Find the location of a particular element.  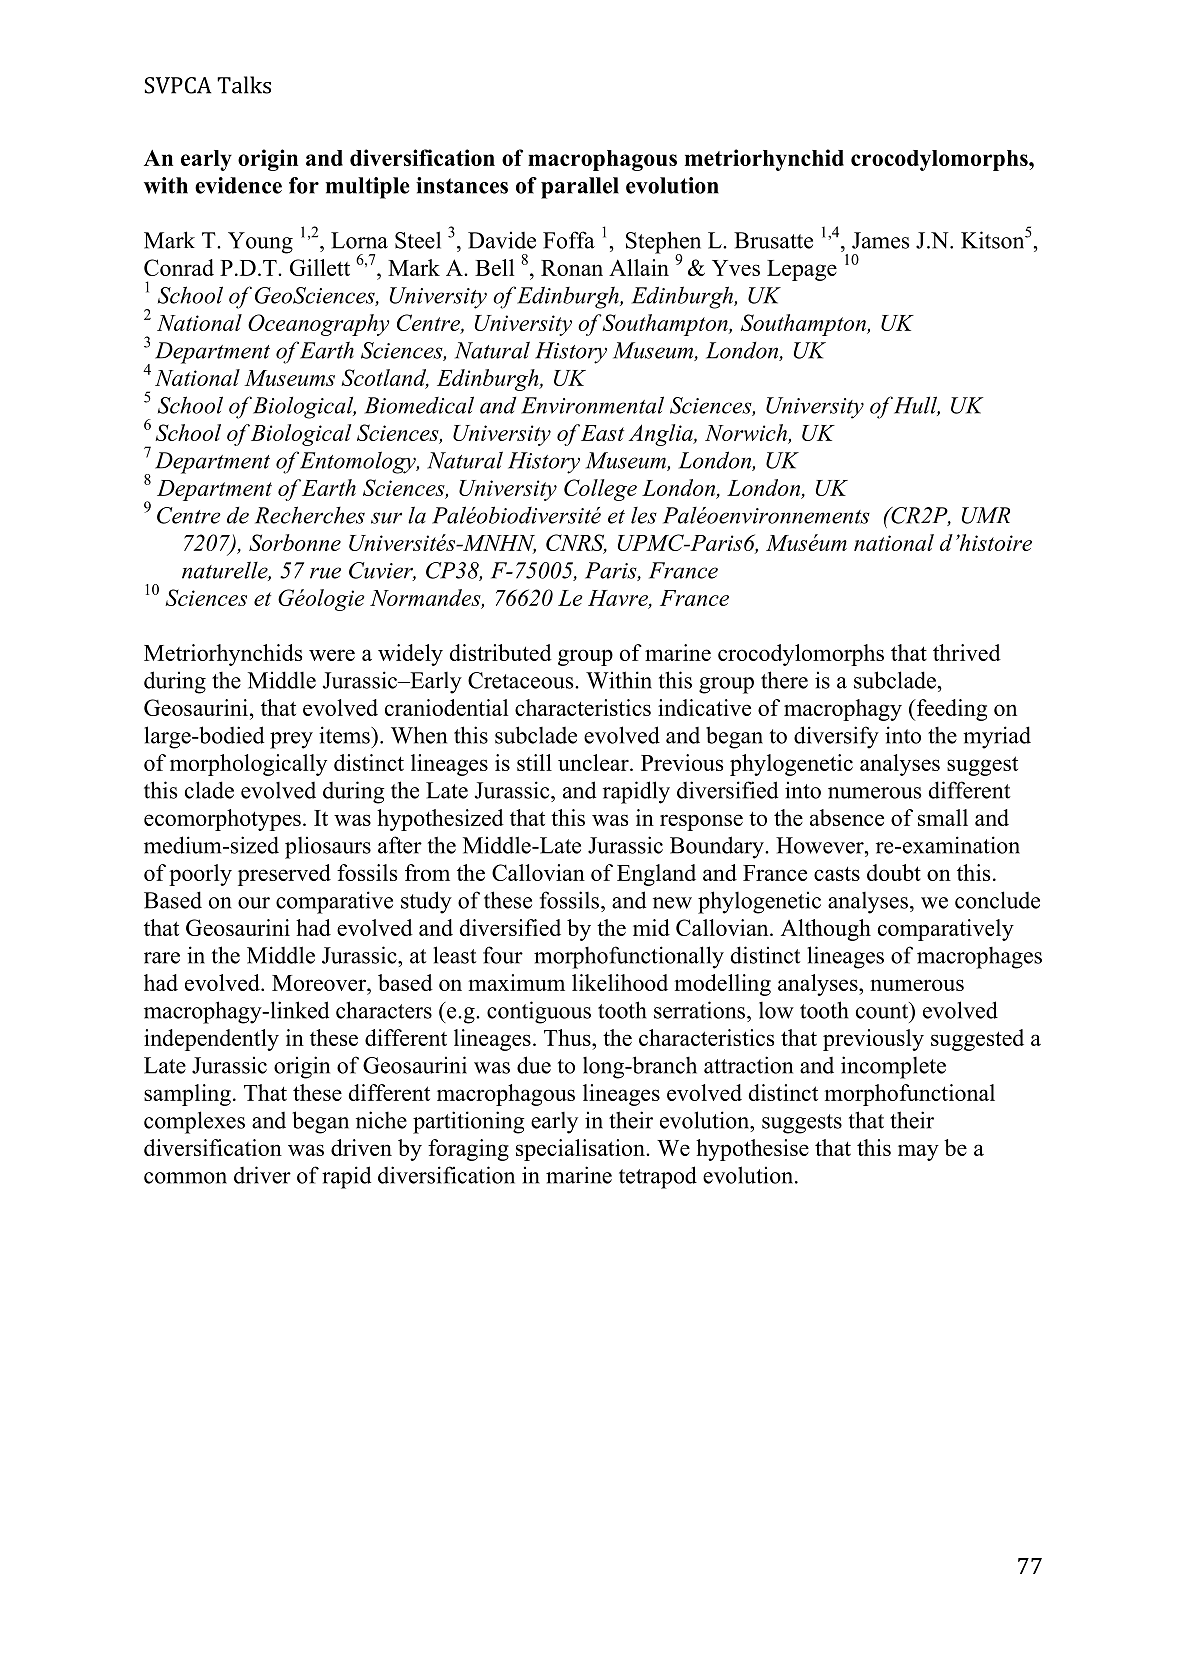

James is located at coordinates (880, 240).
